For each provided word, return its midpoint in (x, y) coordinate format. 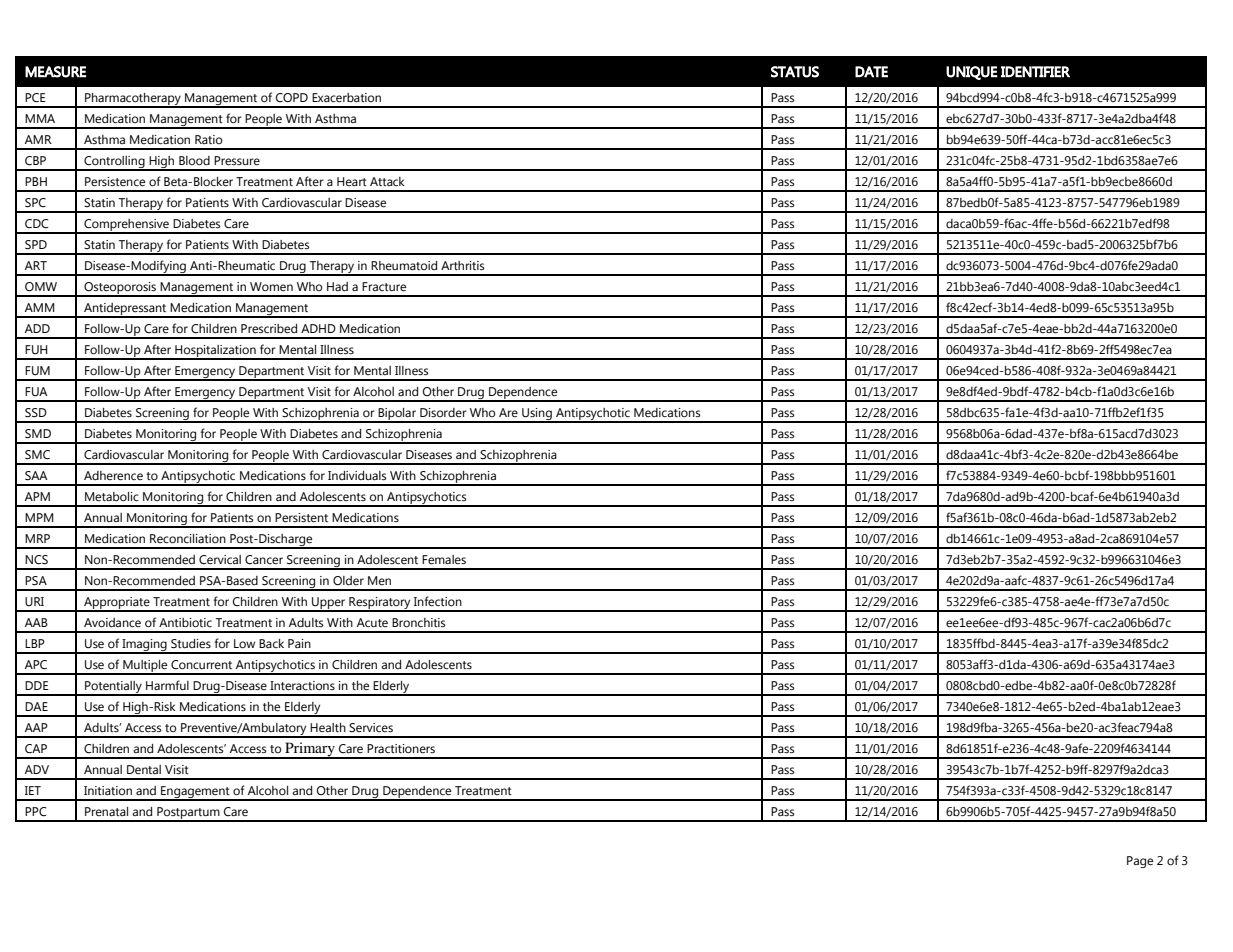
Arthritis (463, 265)
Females (444, 560)
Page (1140, 862)
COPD (292, 98)
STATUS (795, 72)
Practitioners (401, 749)
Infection (438, 601)
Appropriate (117, 604)
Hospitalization (215, 352)
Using (537, 415)
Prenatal (106, 811)
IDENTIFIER (1035, 72)
